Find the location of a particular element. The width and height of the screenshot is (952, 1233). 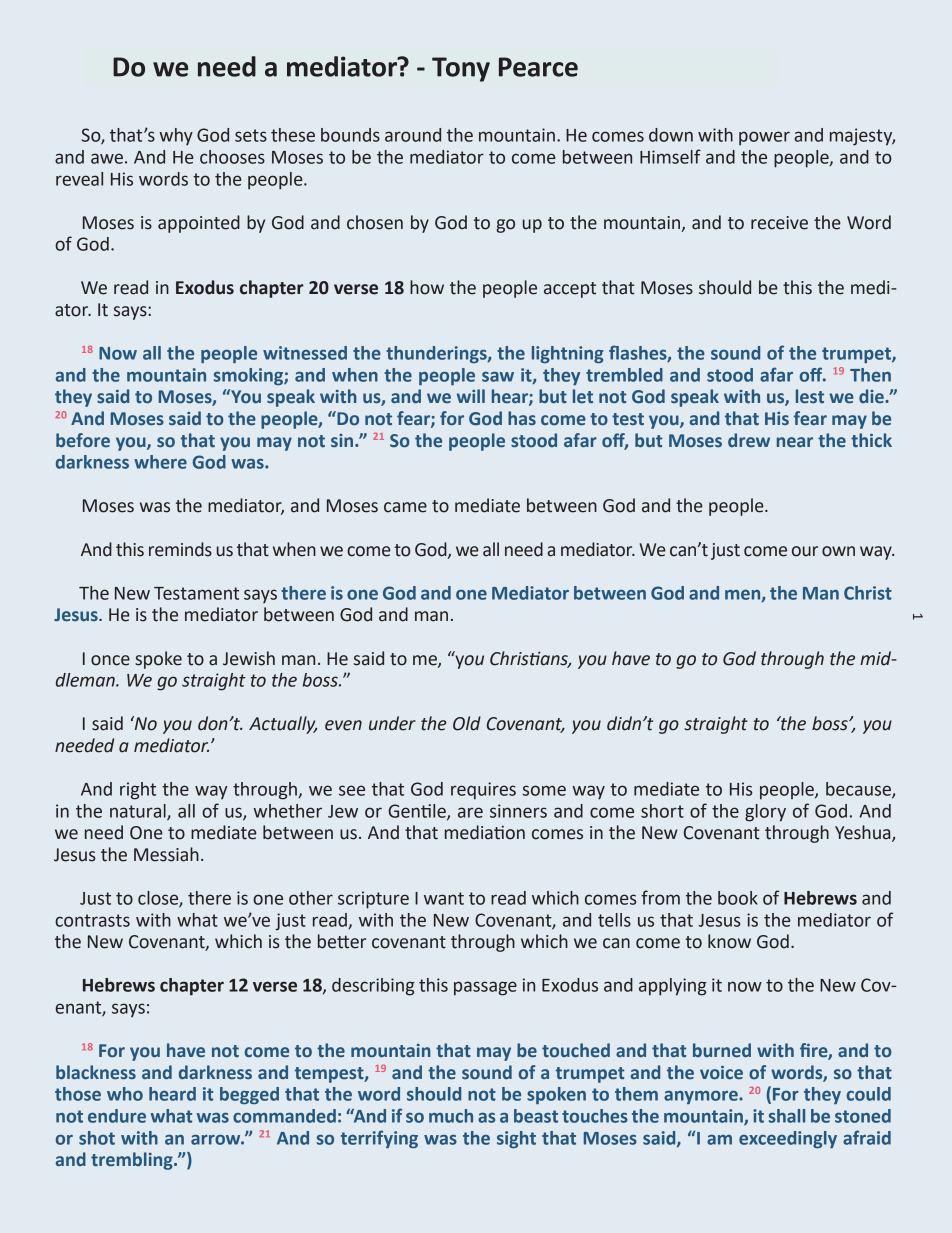

Tony is located at coordinates (461, 69).
